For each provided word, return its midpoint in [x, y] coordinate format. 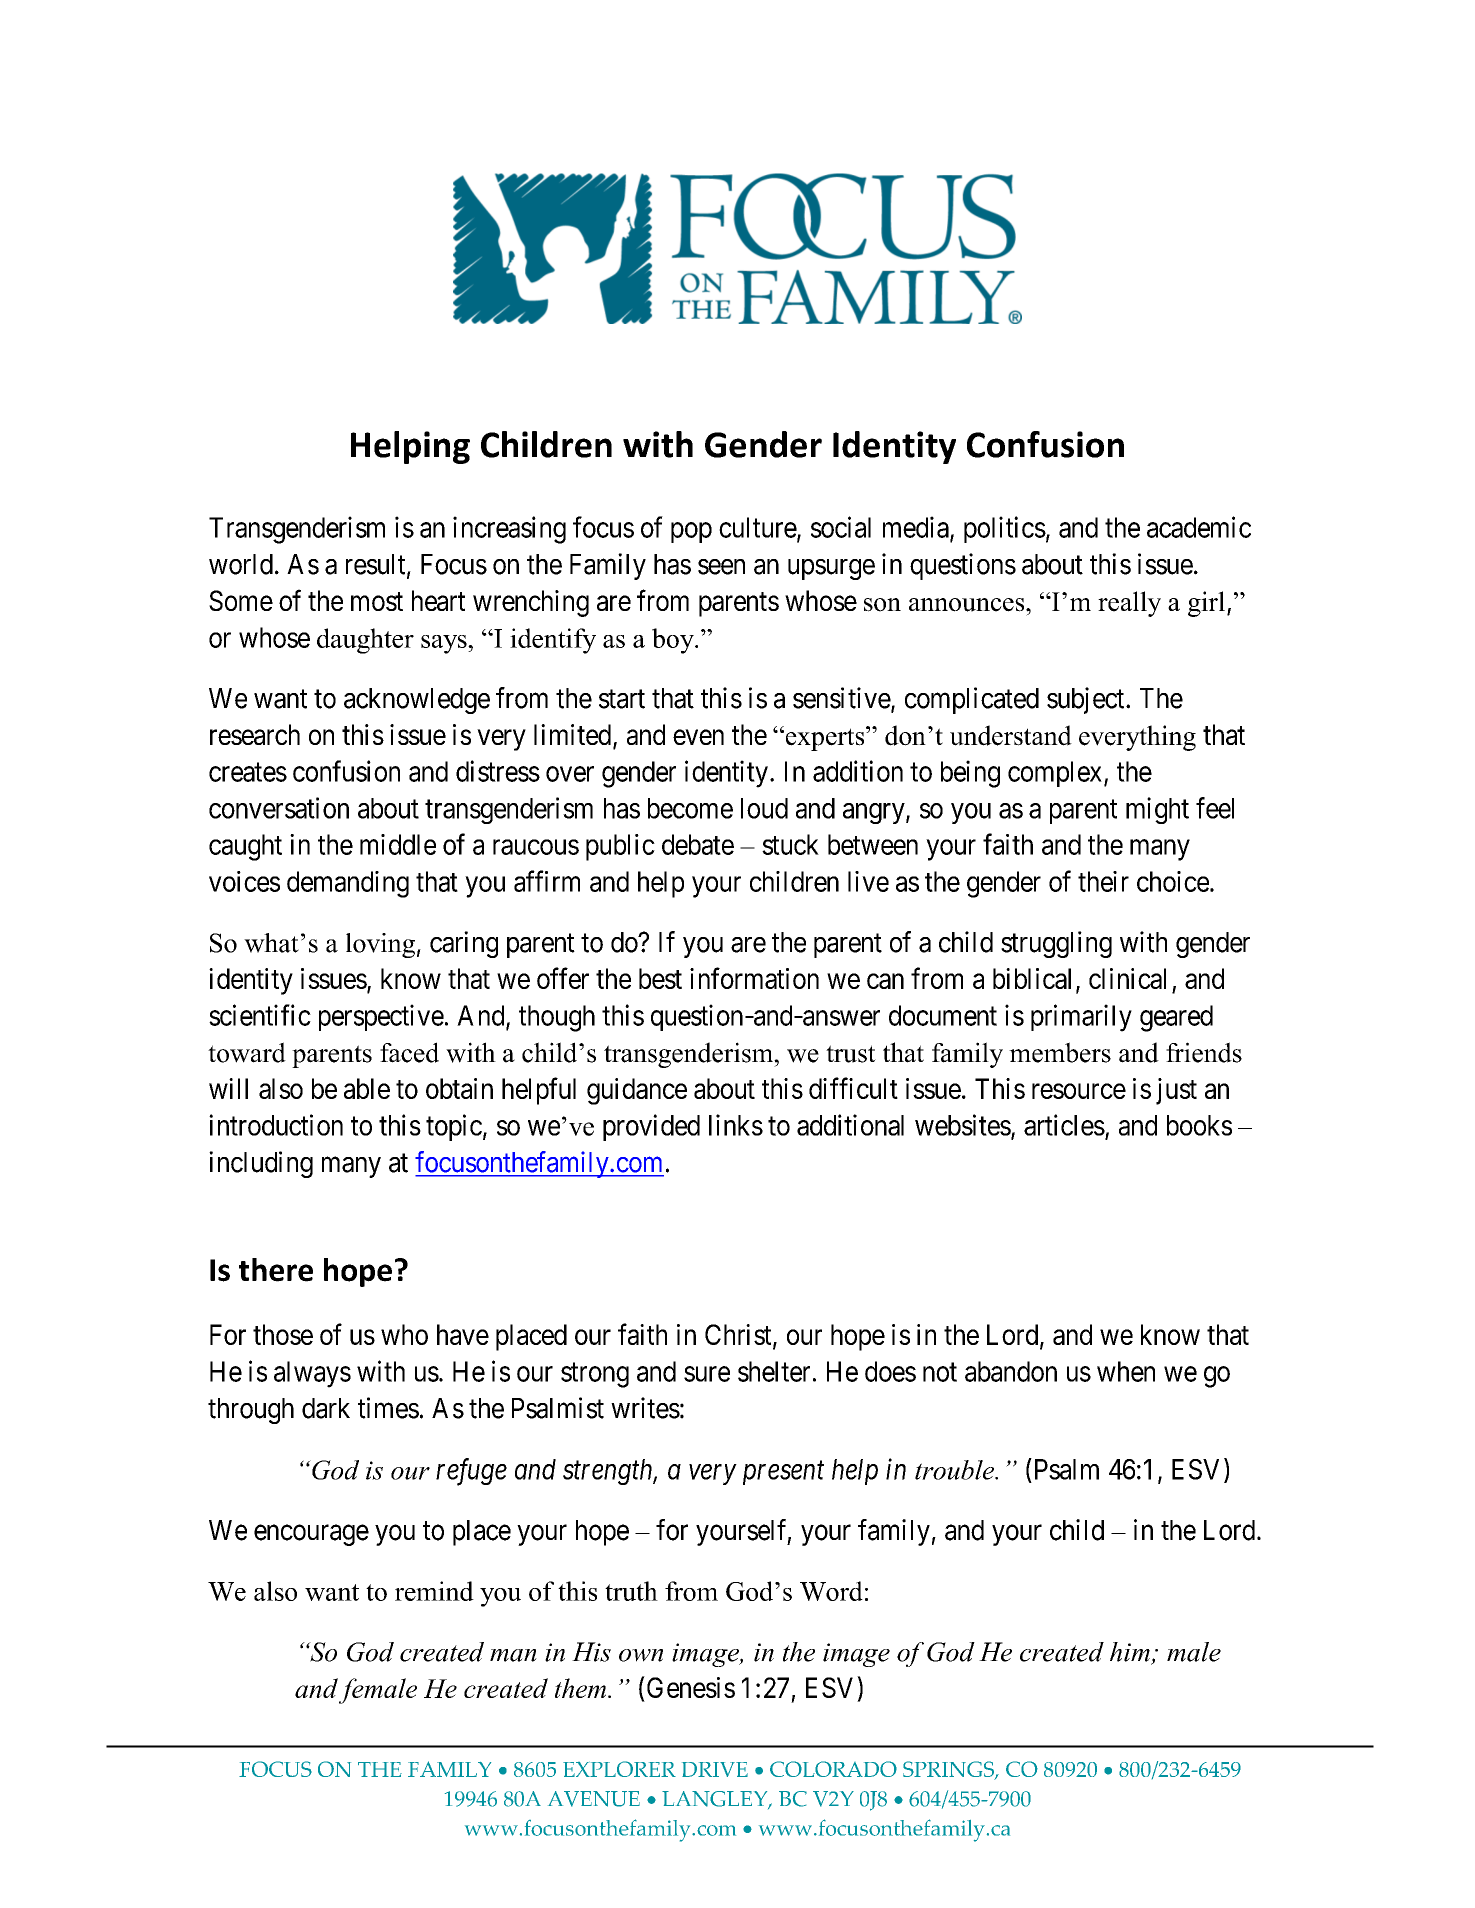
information [754, 978]
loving [380, 945]
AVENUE [594, 1799]
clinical [1127, 978]
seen [721, 567]
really [1129, 604]
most [377, 601]
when [1126, 1371]
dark [326, 1408]
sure [707, 1374]
